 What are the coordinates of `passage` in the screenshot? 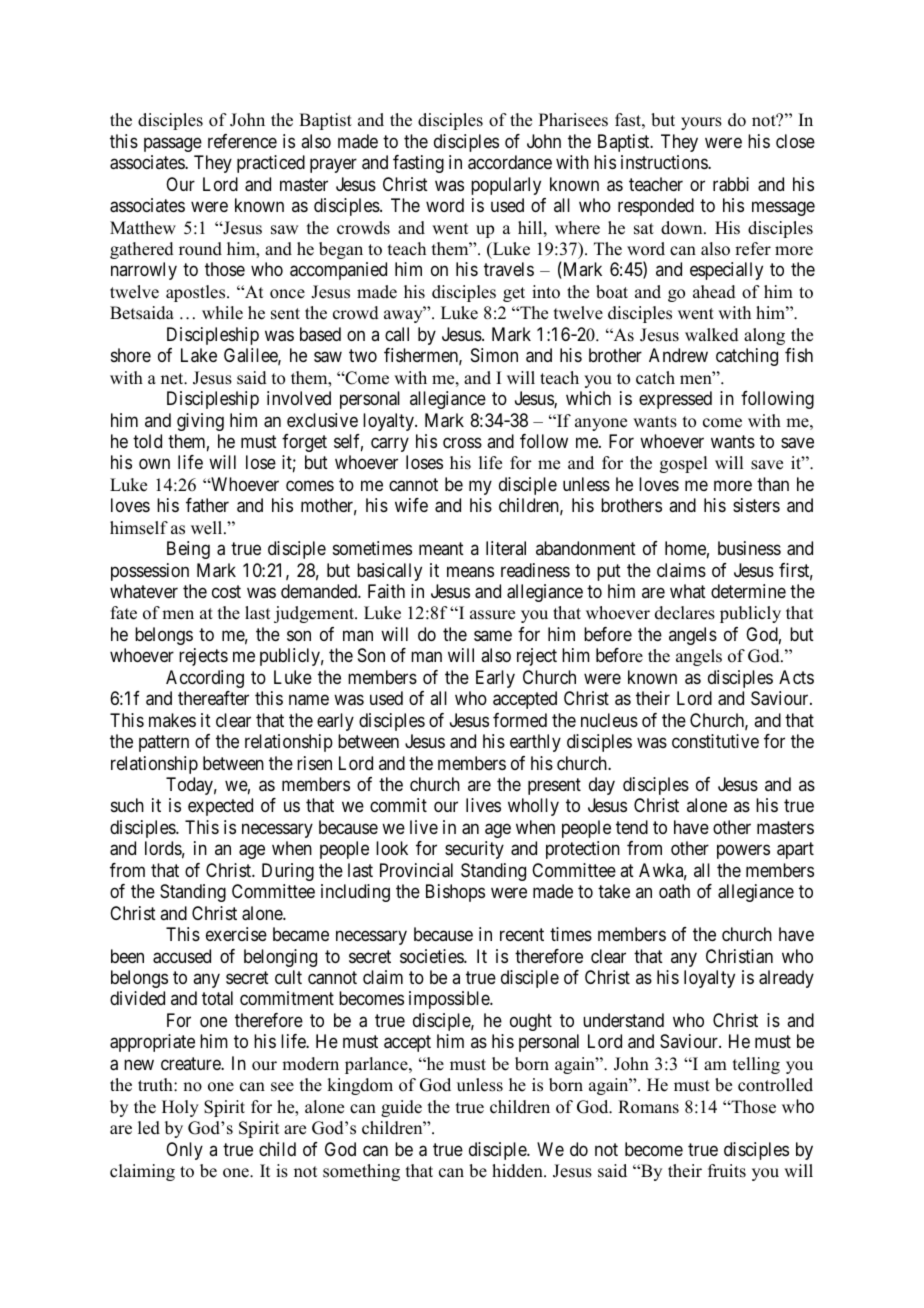 It's located at (173, 144).
